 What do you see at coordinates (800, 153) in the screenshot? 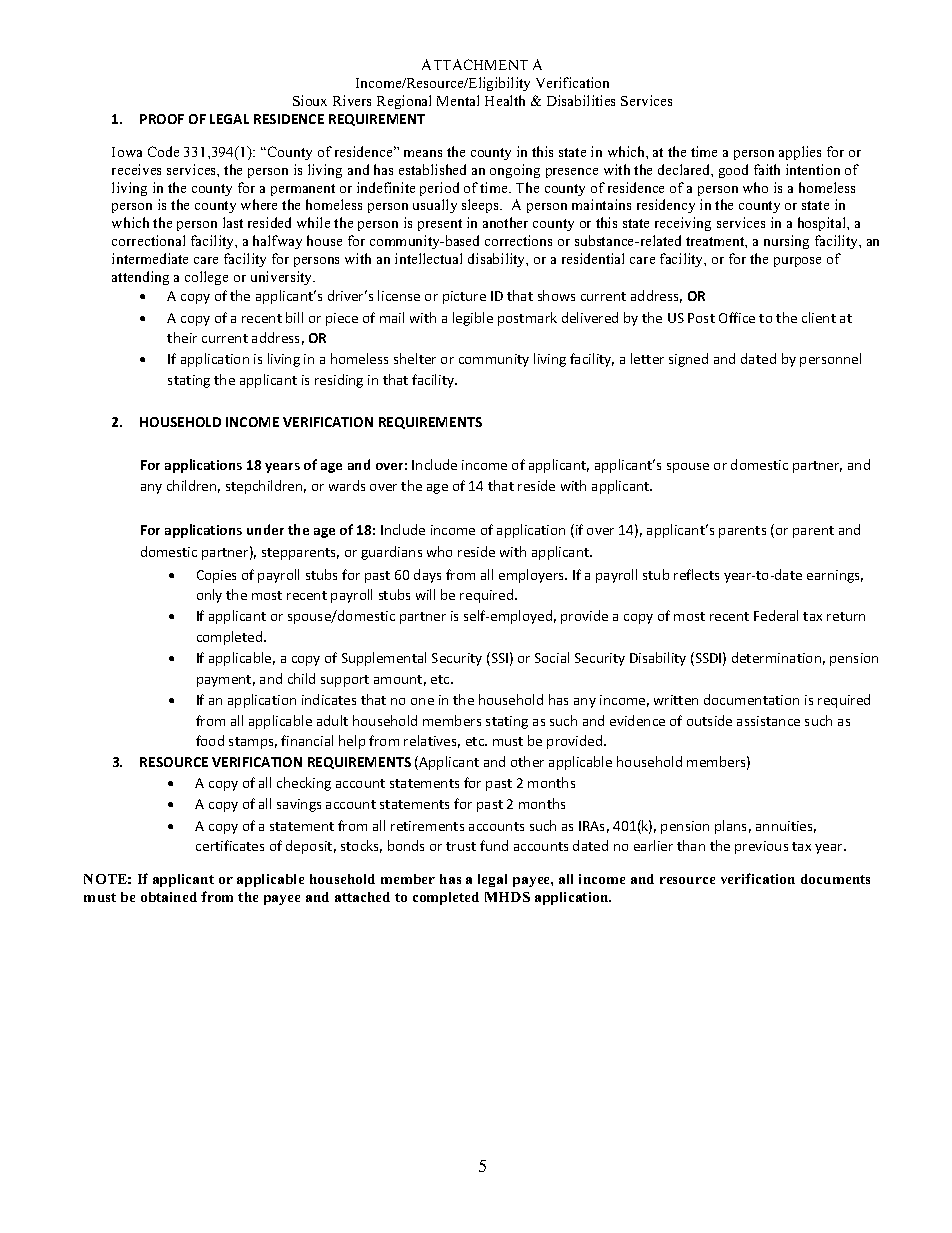
I see `applies` at bounding box center [800, 153].
